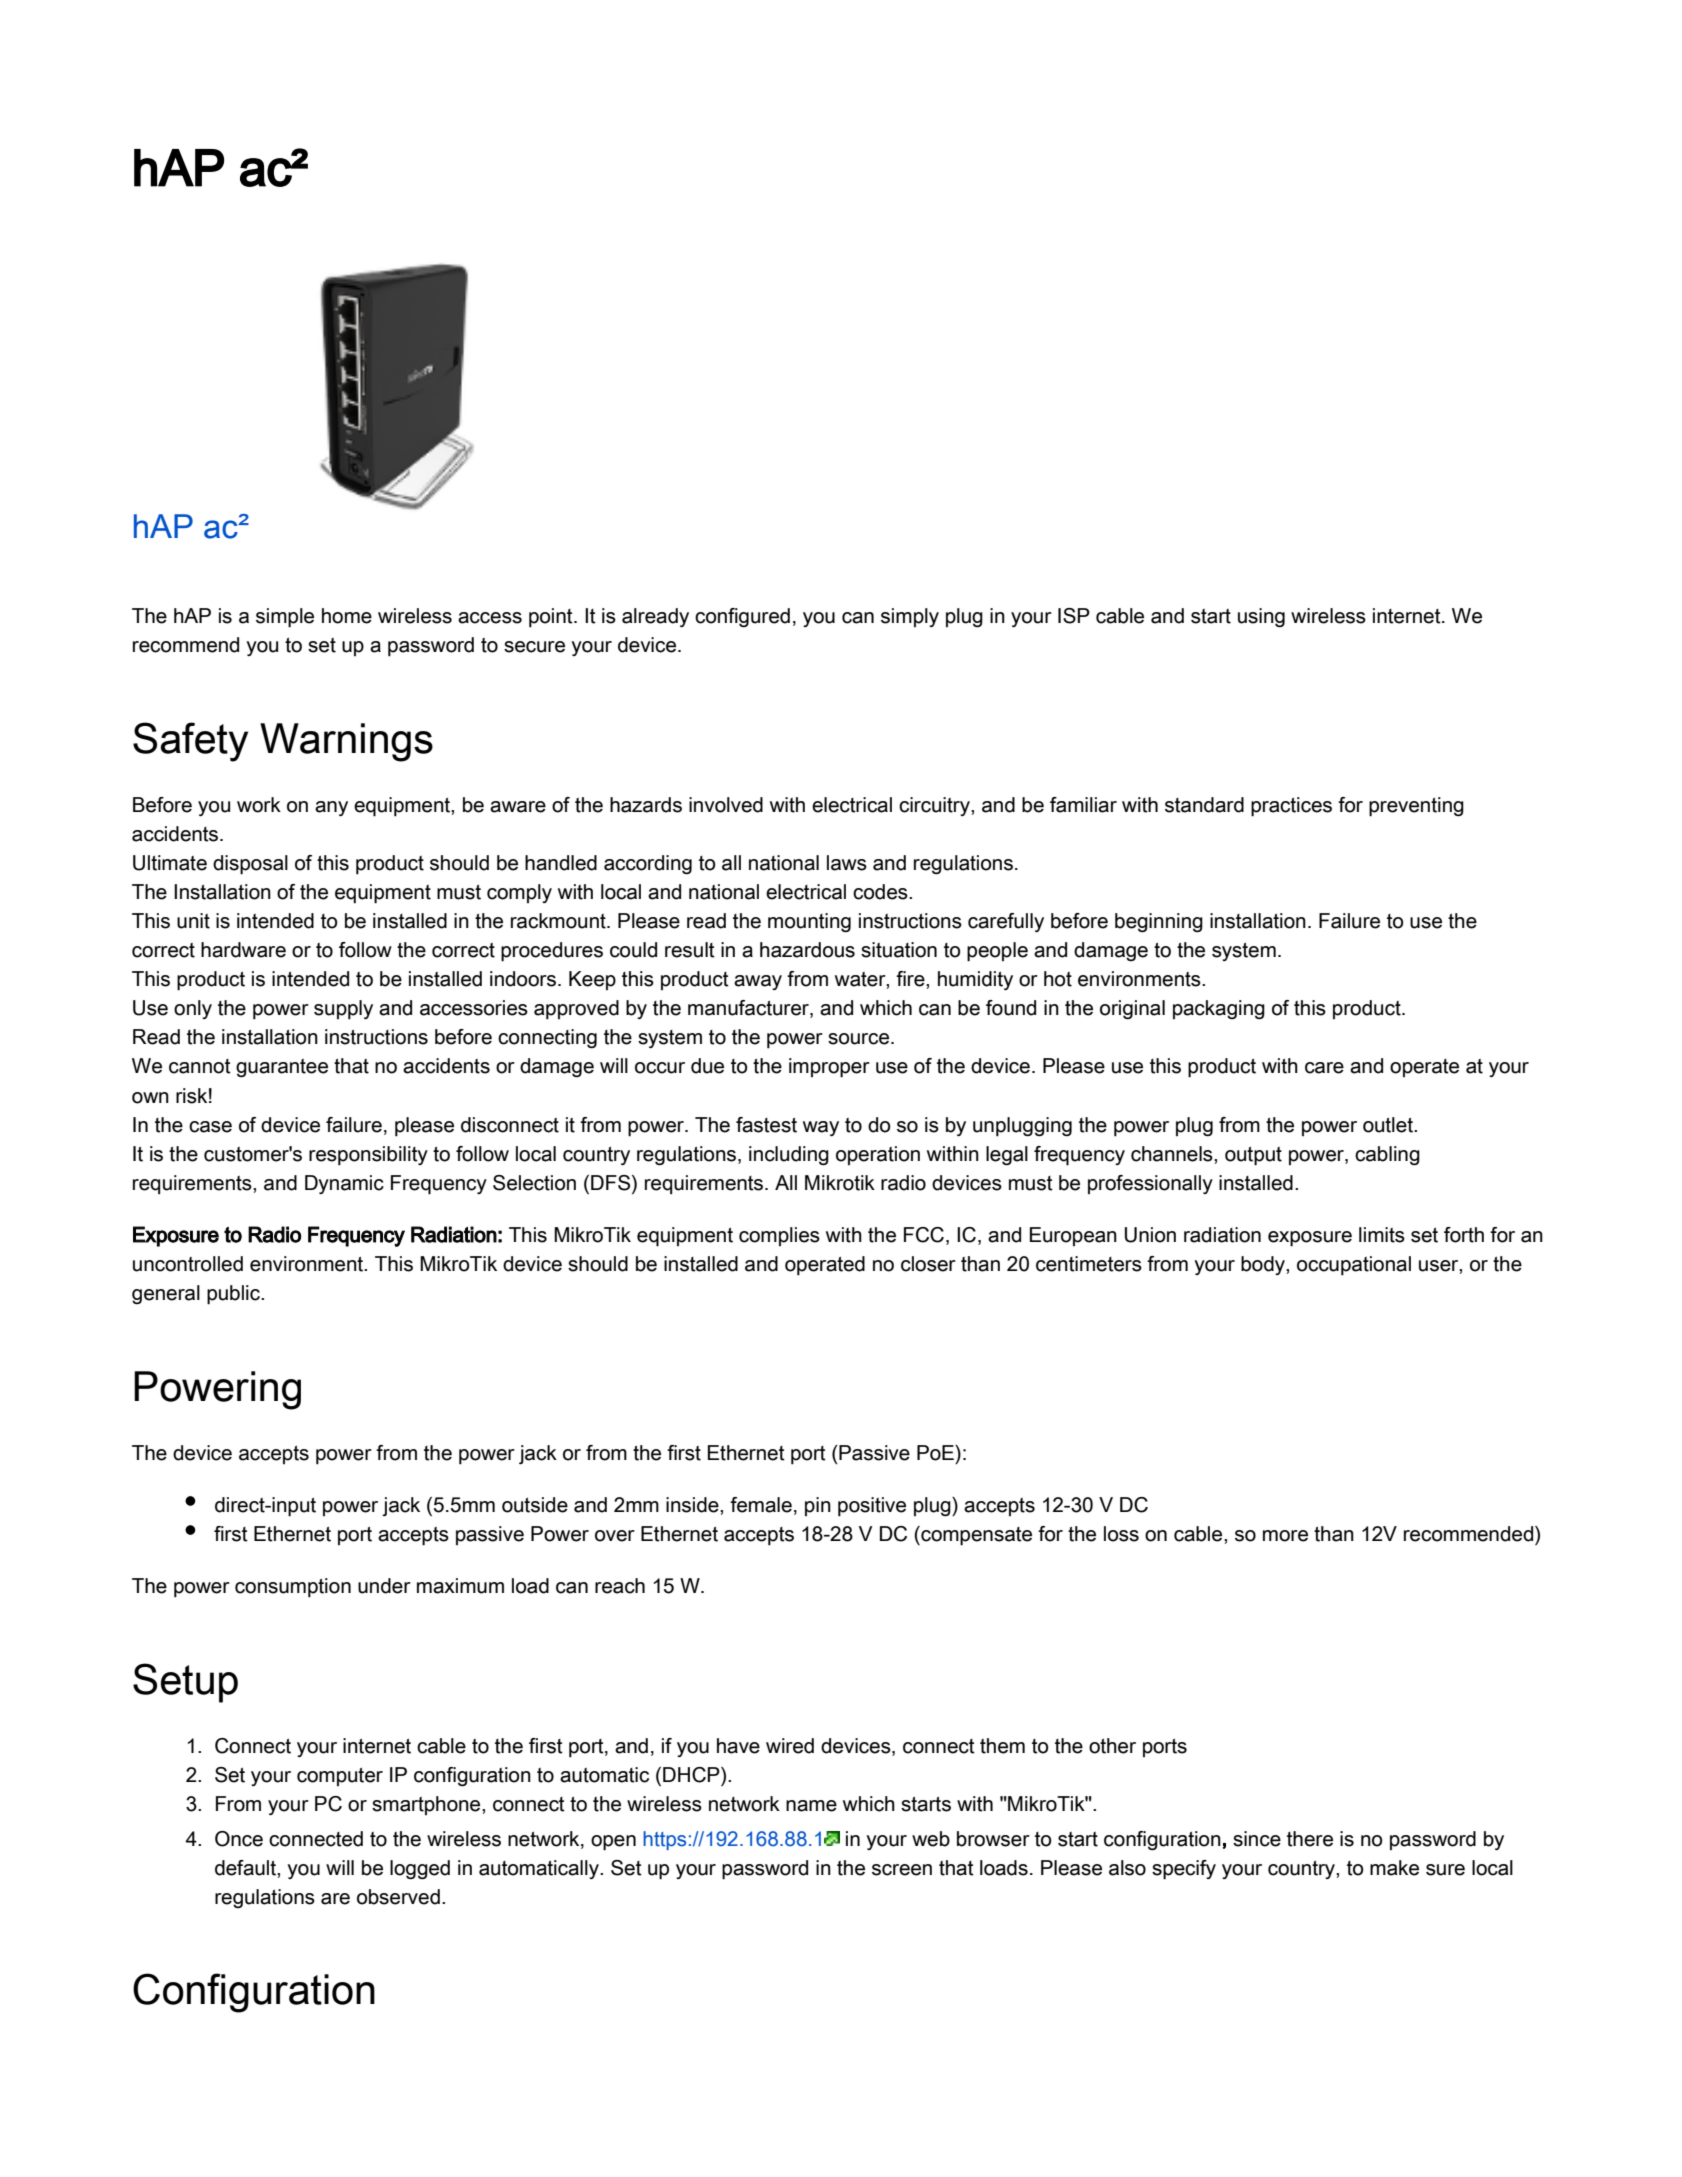 This image has height=2177, width=1682. Describe the element at coordinates (1219, 1010) in the image. I see `packaging` at that location.
